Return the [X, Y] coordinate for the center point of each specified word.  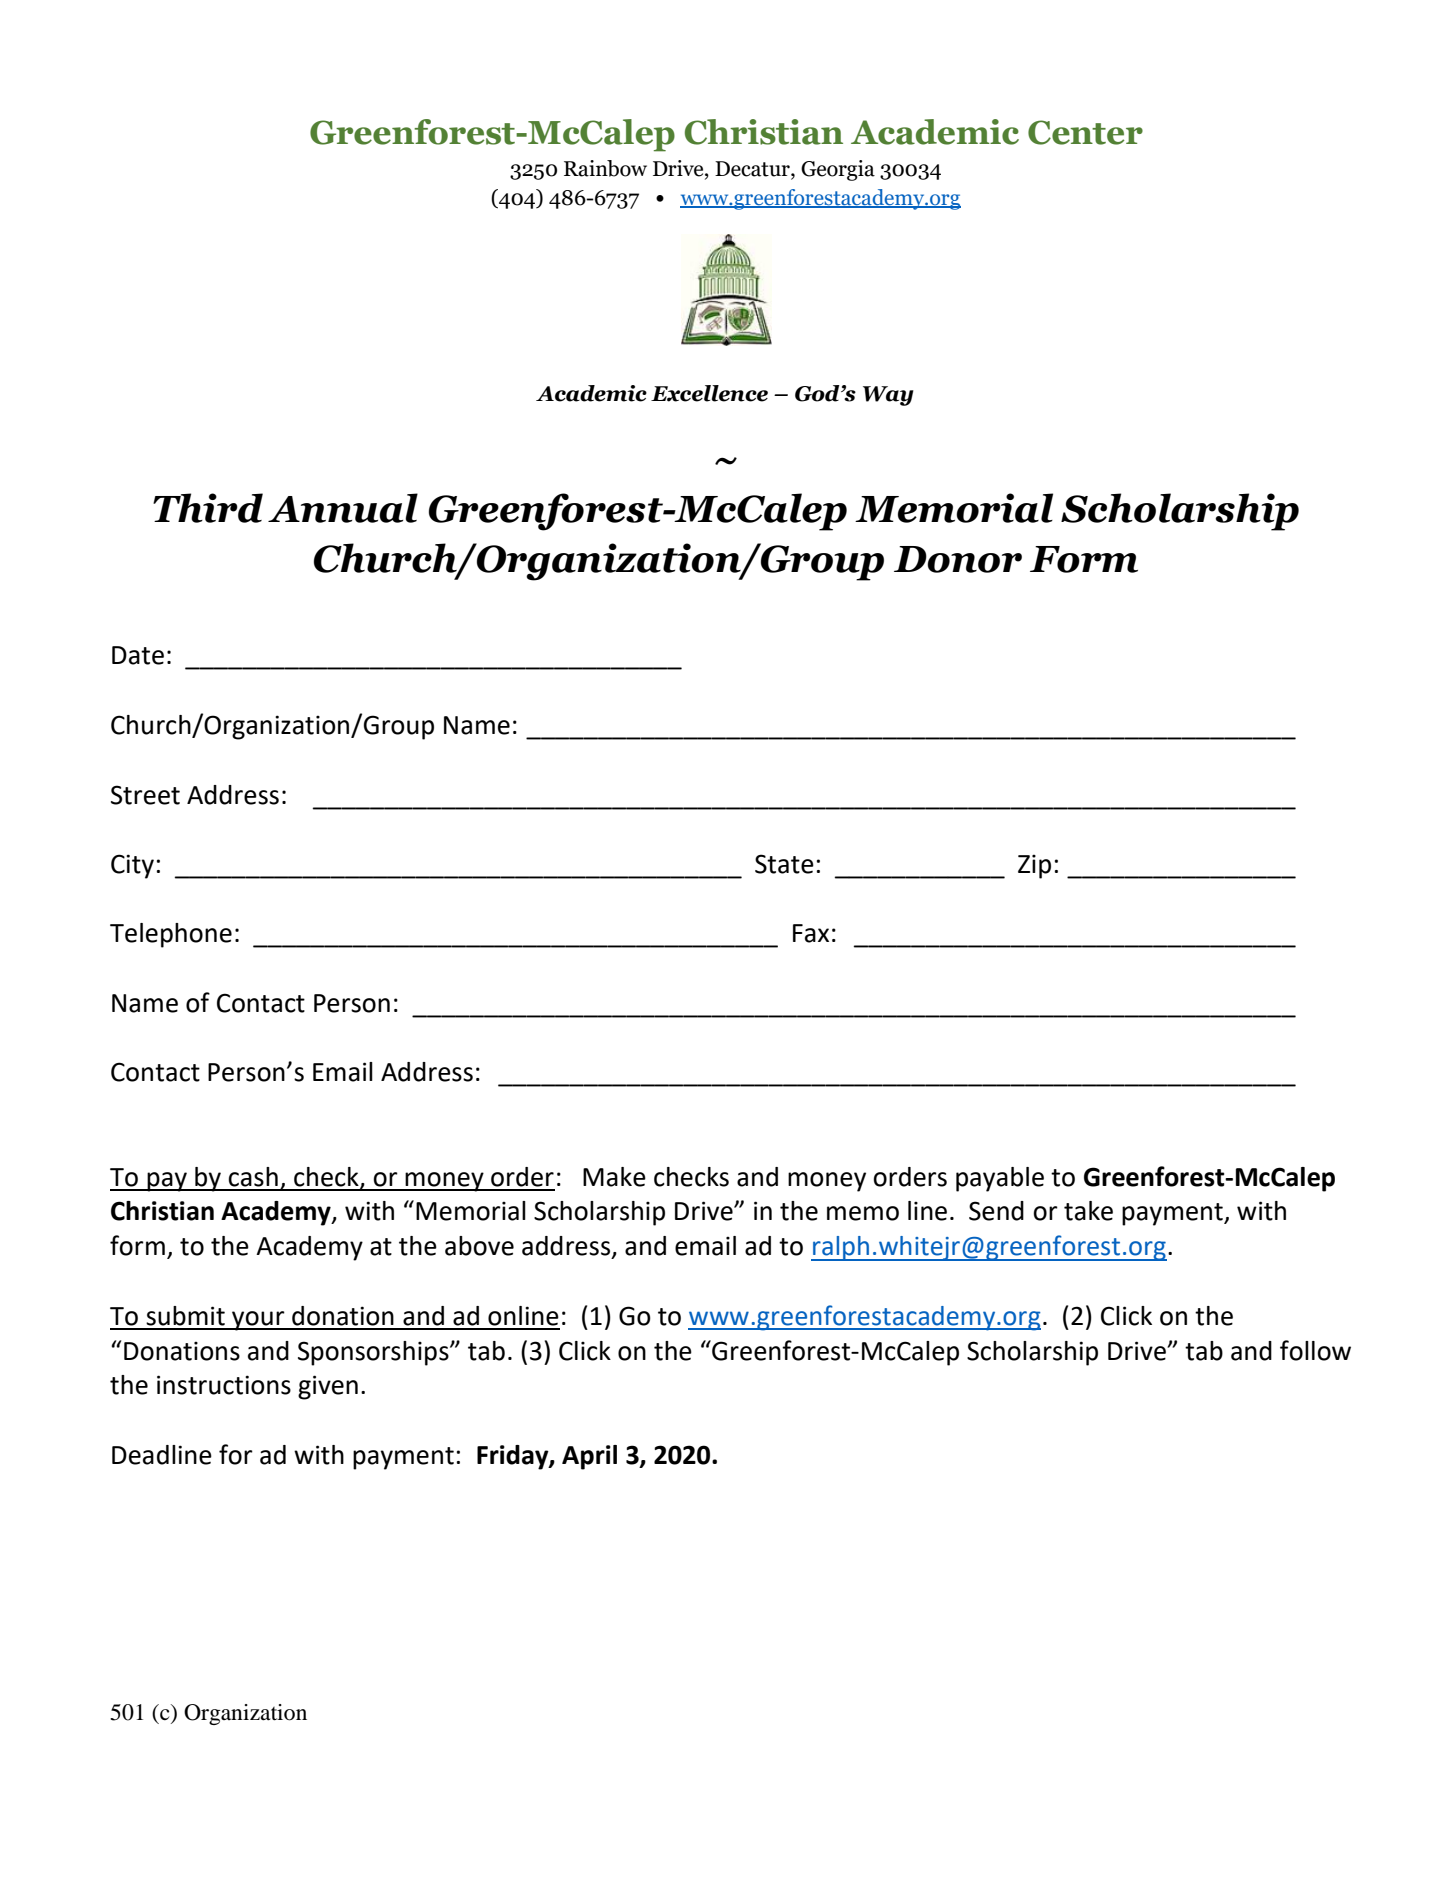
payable [1000, 1179]
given [328, 1387]
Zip [1034, 866]
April [589, 1457]
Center [1085, 132]
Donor [958, 559]
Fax [811, 933]
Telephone [171, 935]
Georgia [838, 170]
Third [208, 508]
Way [888, 396]
